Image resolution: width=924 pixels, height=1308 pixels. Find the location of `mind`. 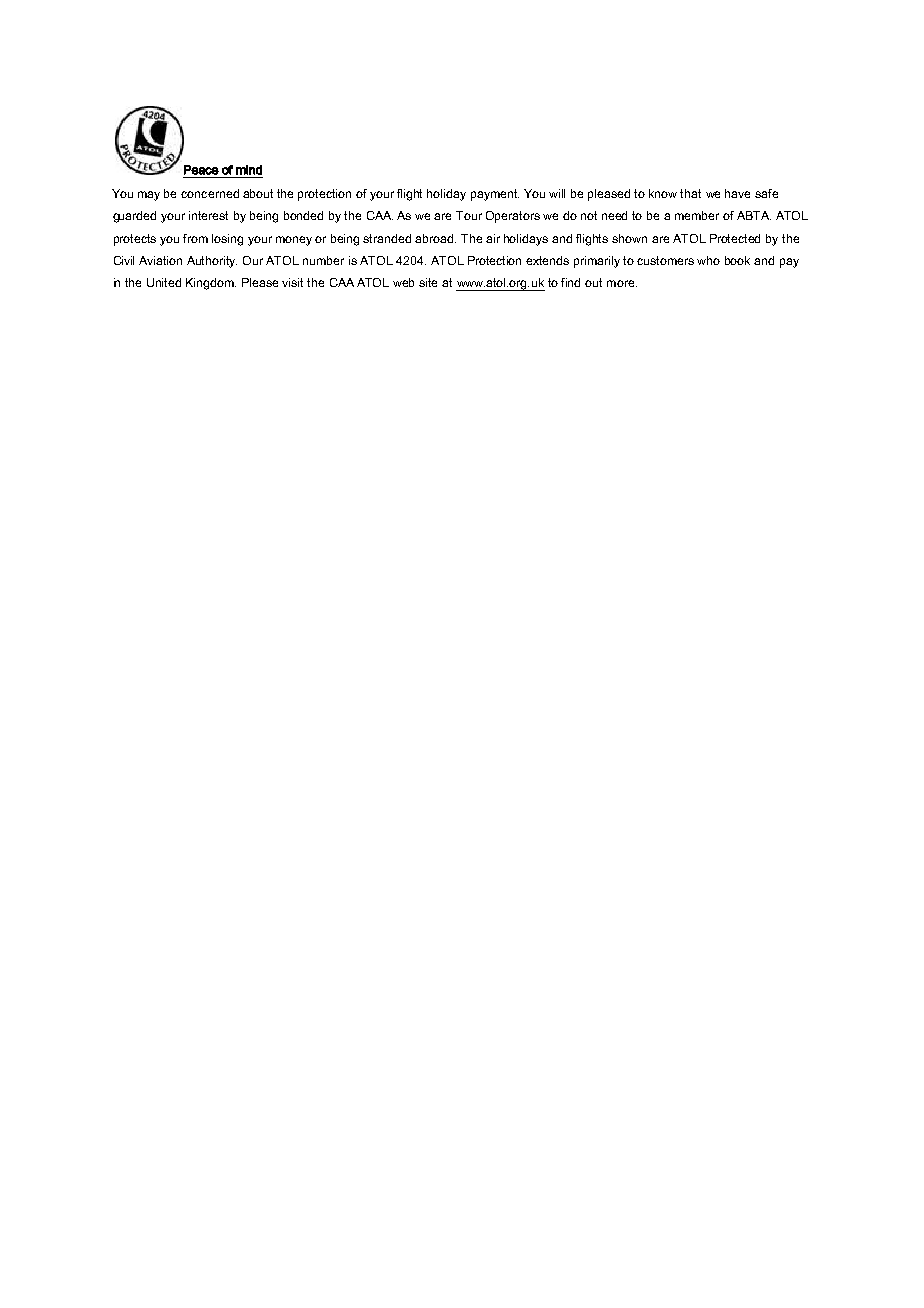

mind is located at coordinates (249, 170).
